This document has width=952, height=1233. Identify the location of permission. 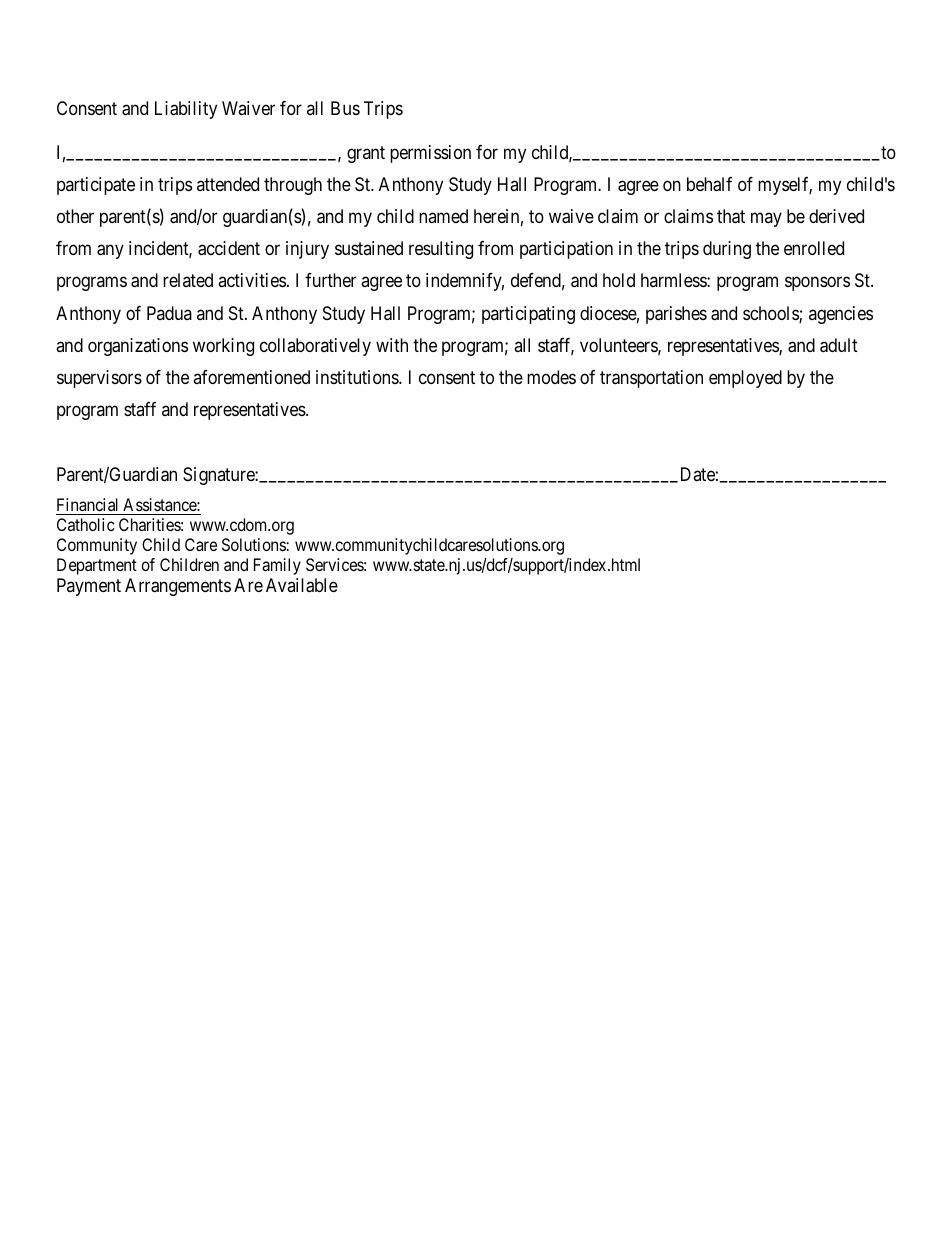
(430, 154).
